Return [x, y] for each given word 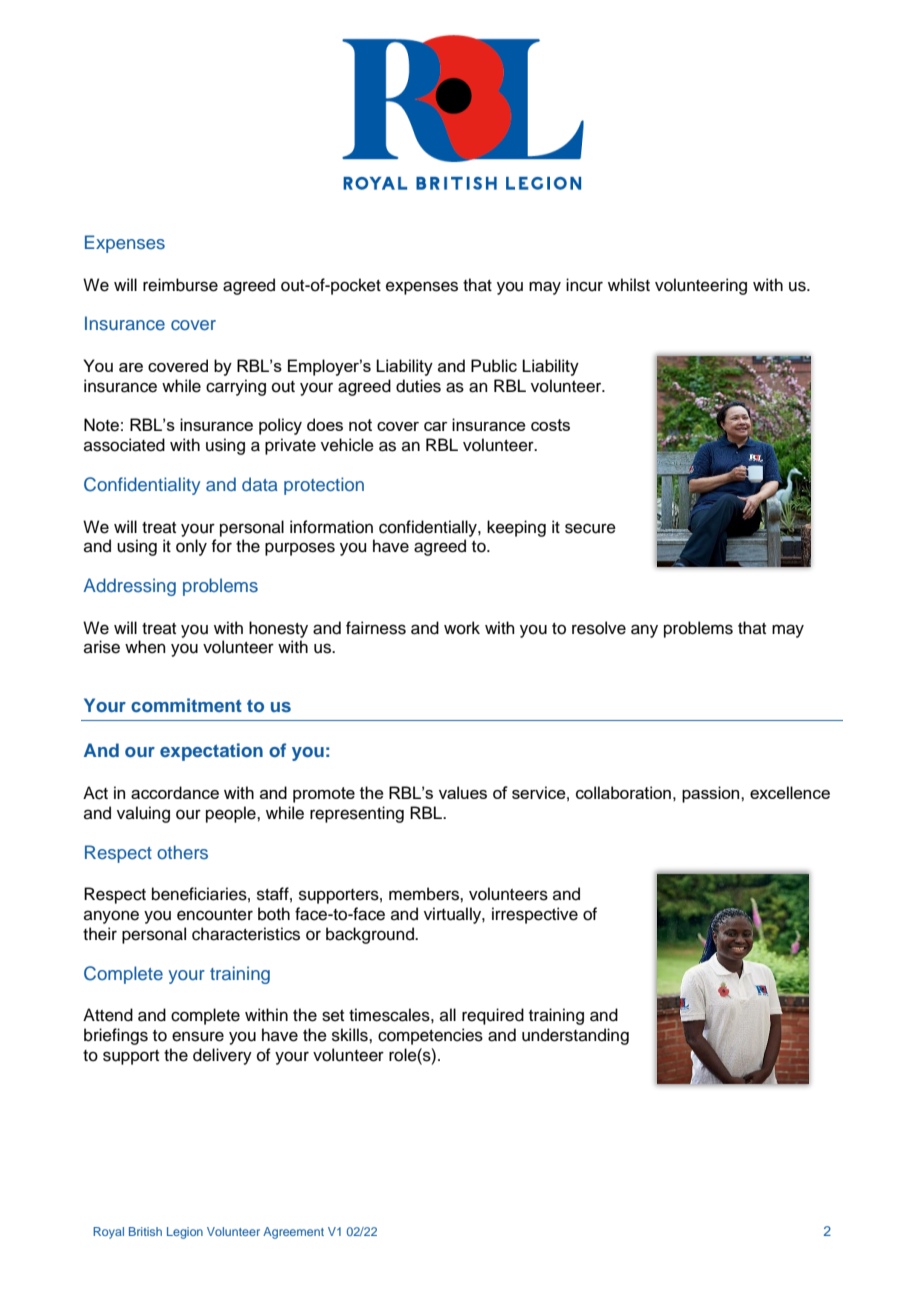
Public [494, 365]
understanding [575, 1036]
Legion [185, 1233]
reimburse [180, 285]
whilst [629, 285]
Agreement [293, 1233]
